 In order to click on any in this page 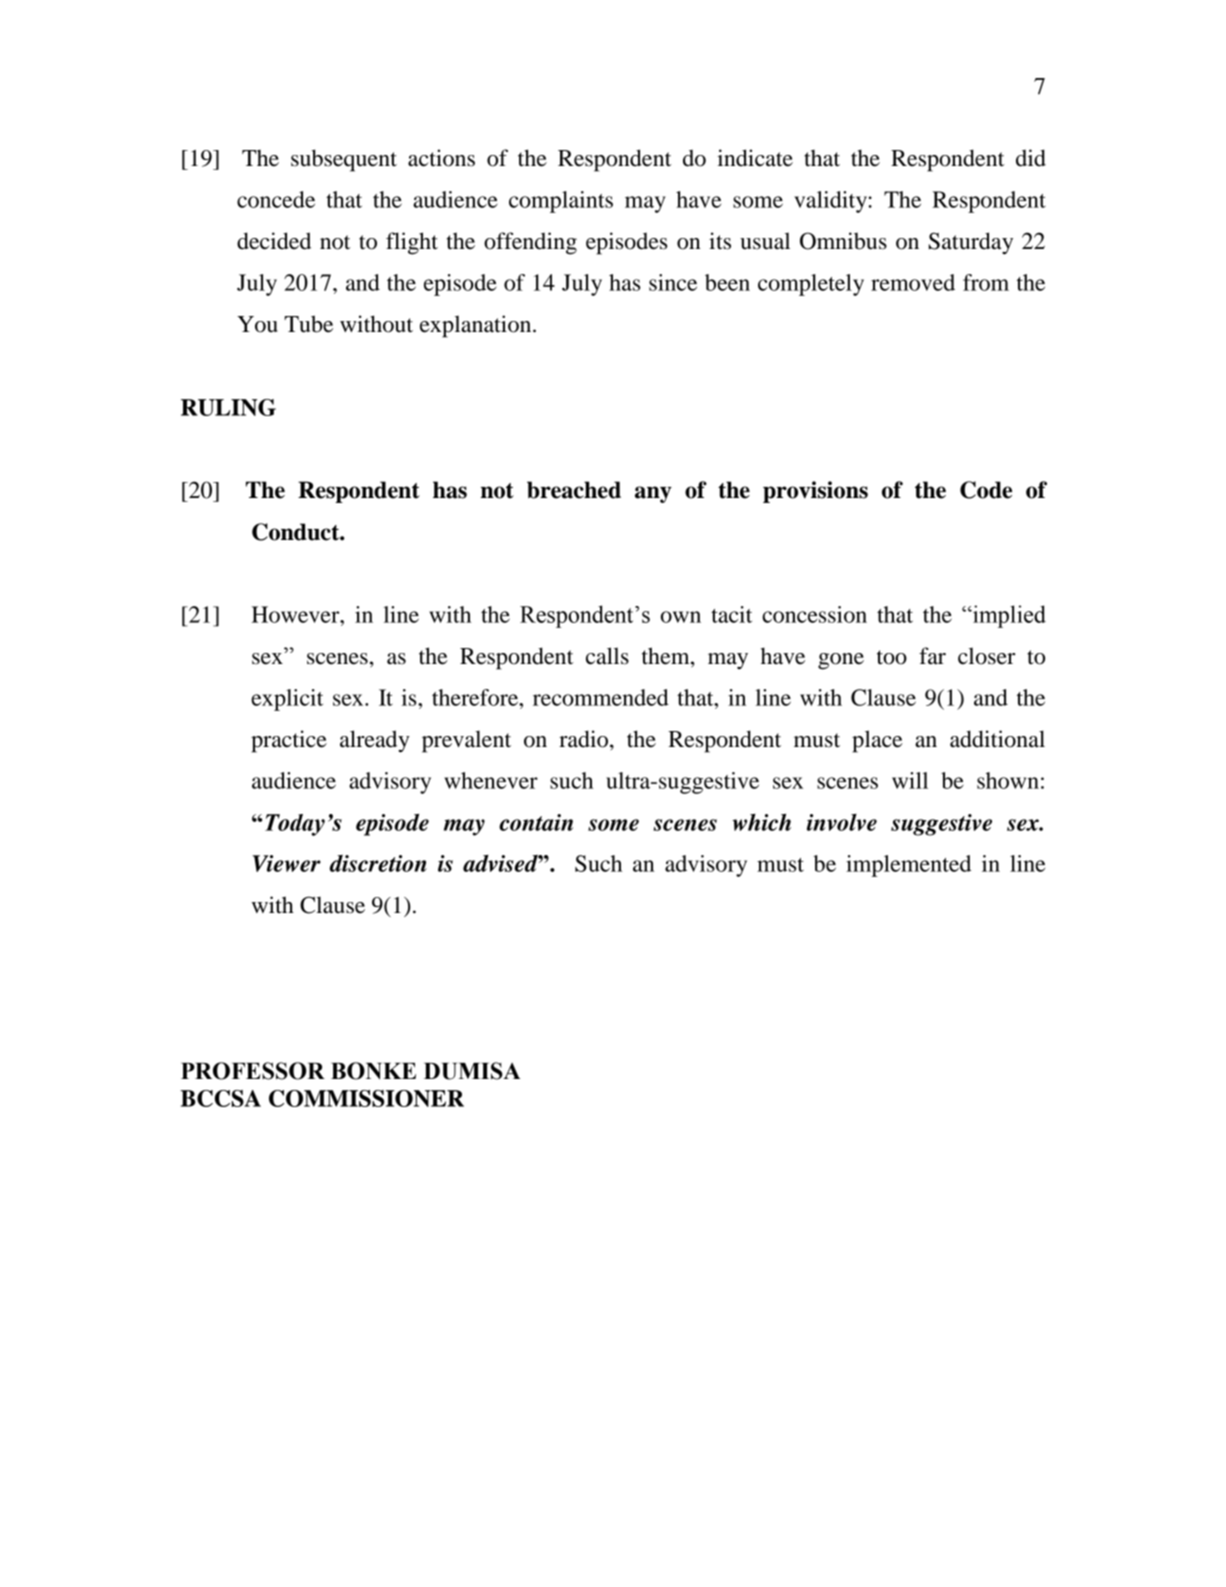, I will do `click(653, 494)`.
